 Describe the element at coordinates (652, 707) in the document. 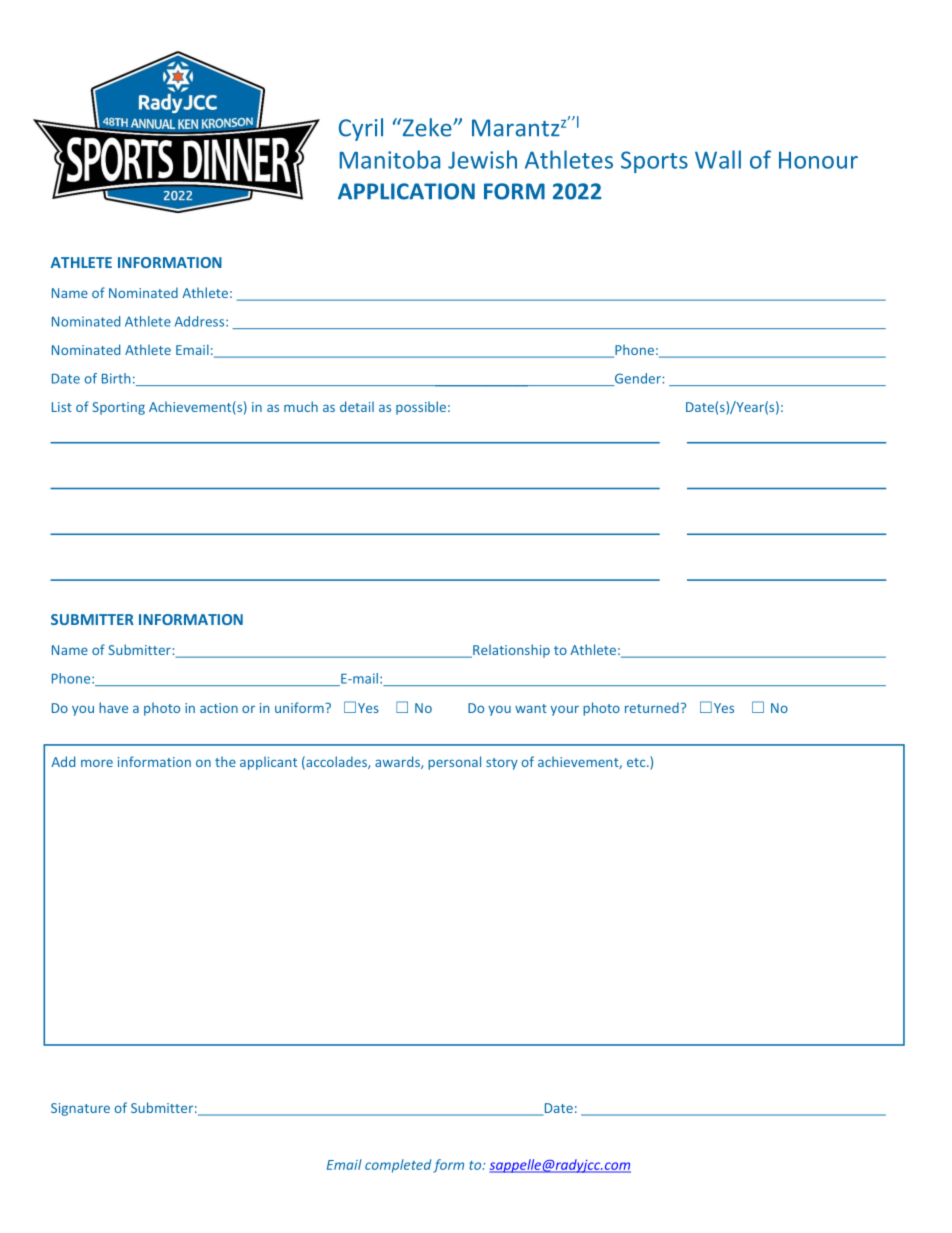

I see `returned` at that location.
